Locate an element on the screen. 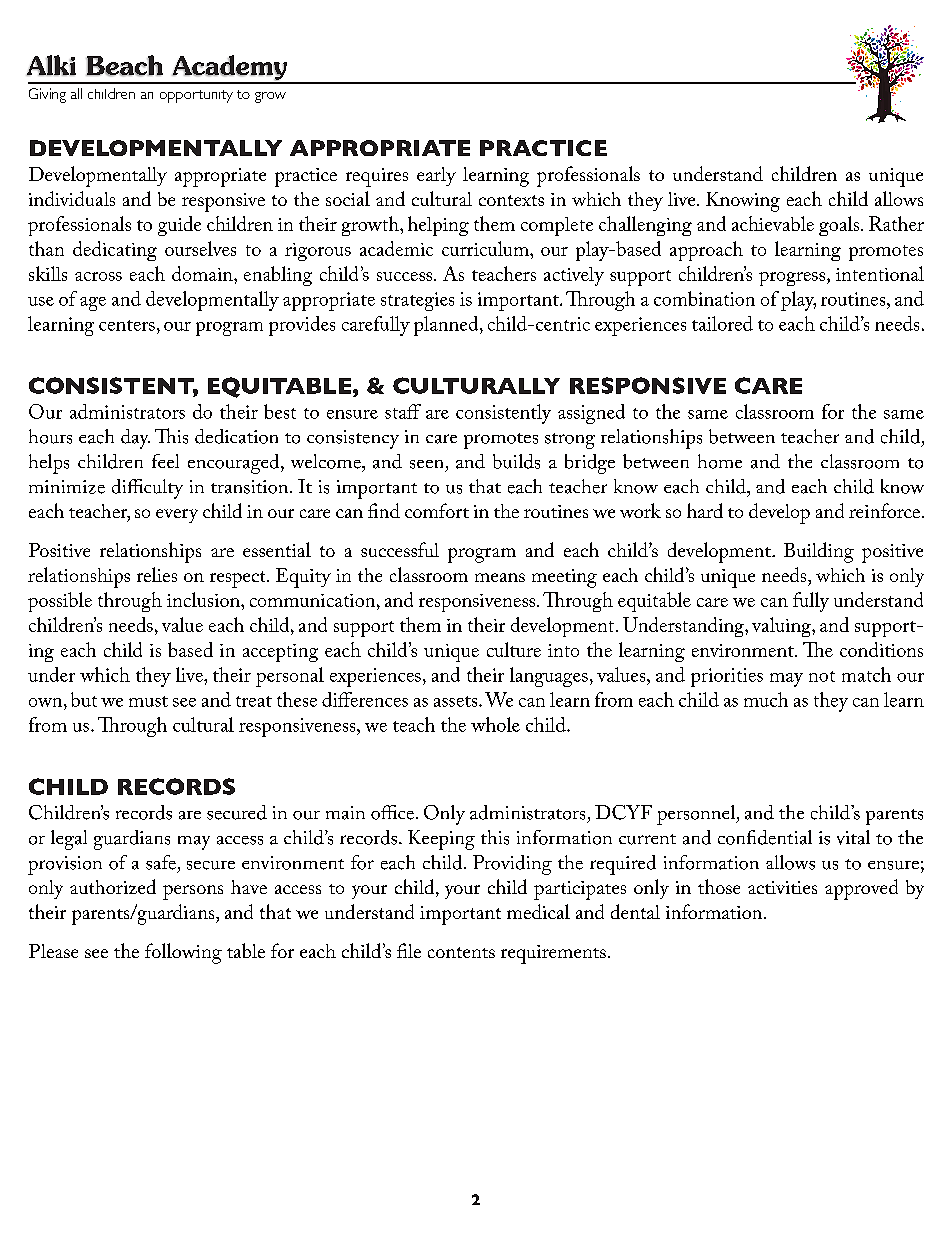 The height and width of the screenshot is (1233, 952). contents is located at coordinates (461, 952).
